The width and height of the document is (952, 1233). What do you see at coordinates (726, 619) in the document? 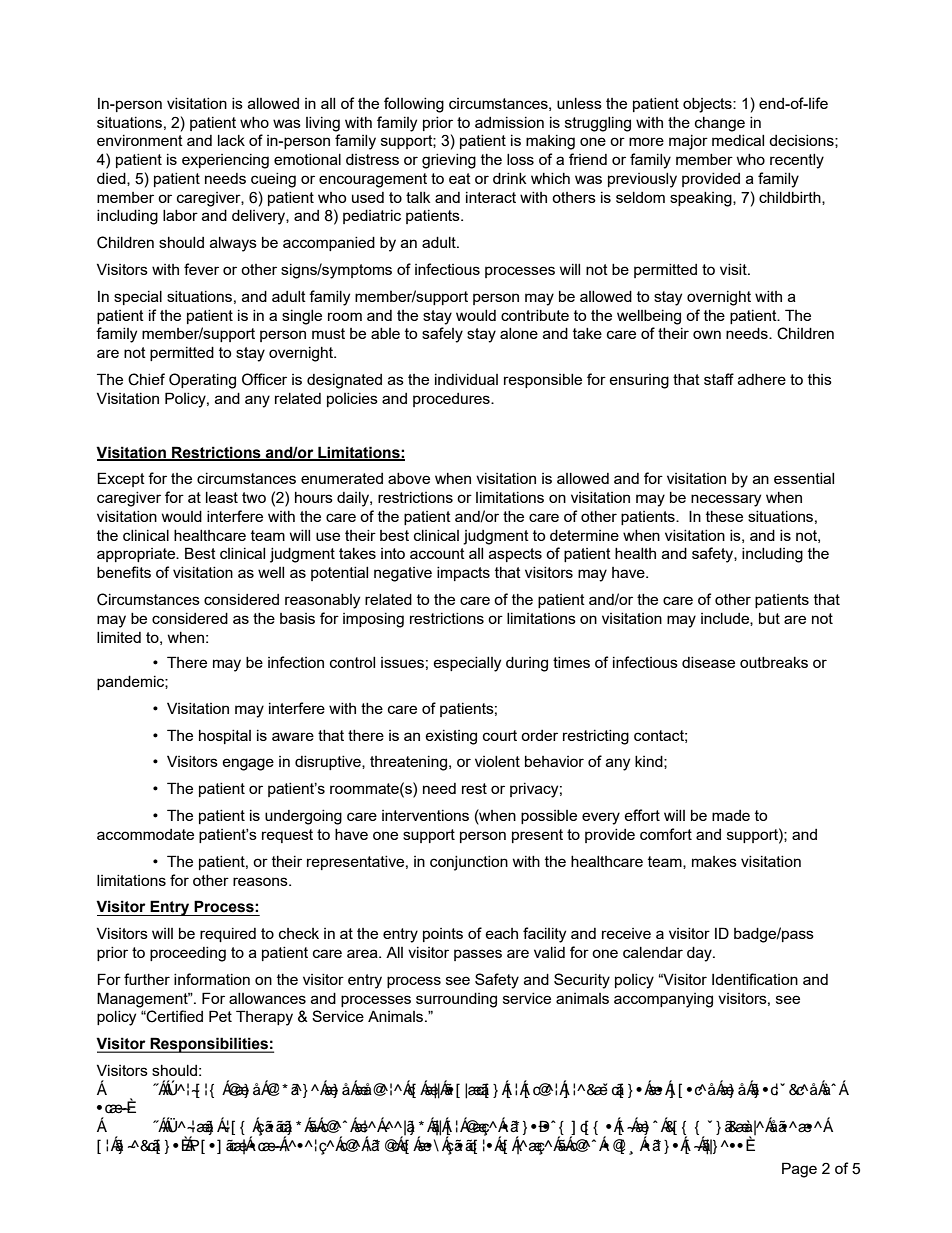
I see `include` at bounding box center [726, 619].
